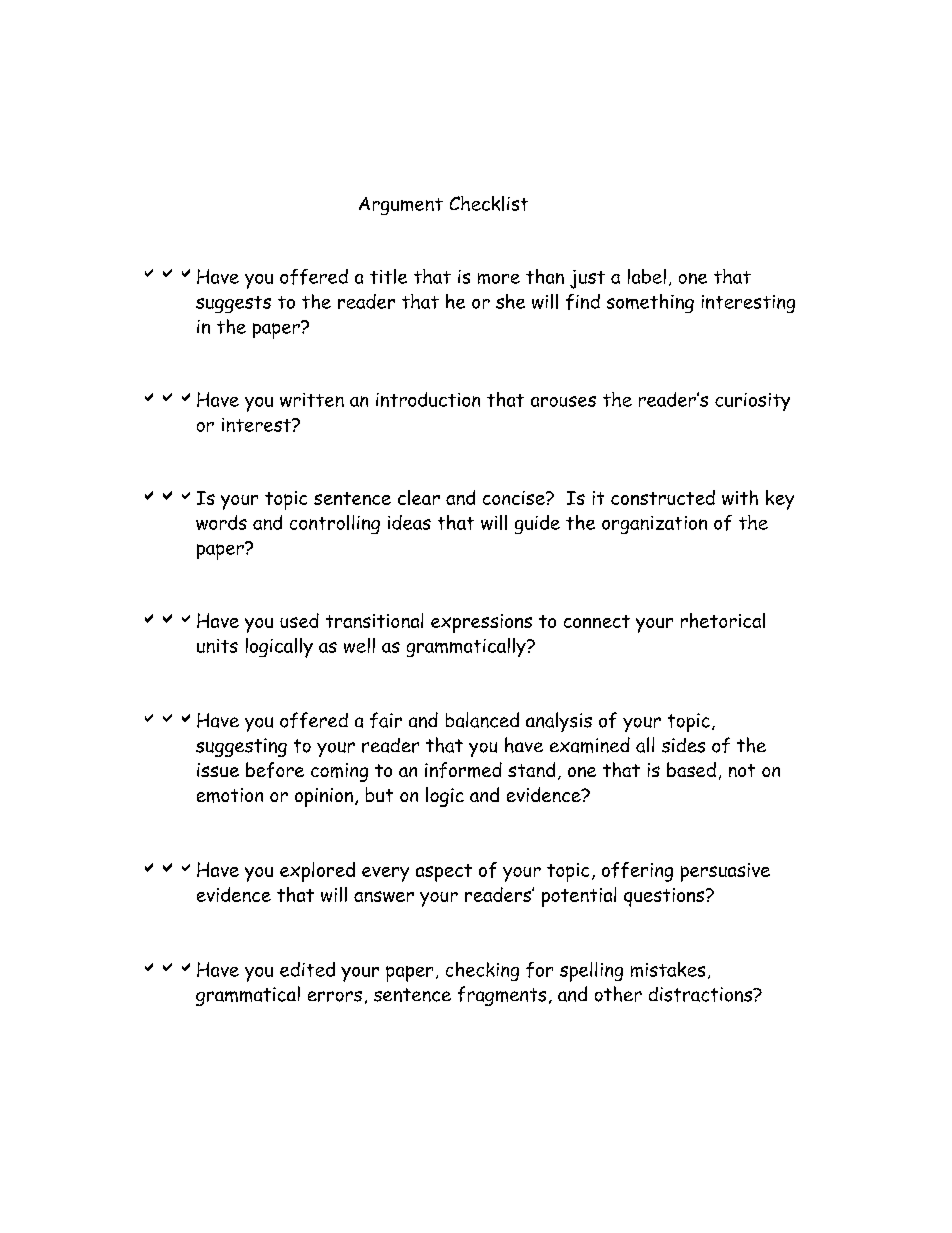 This screenshot has width=952, height=1233. Describe the element at coordinates (307, 969) in the screenshot. I see `edited` at that location.
